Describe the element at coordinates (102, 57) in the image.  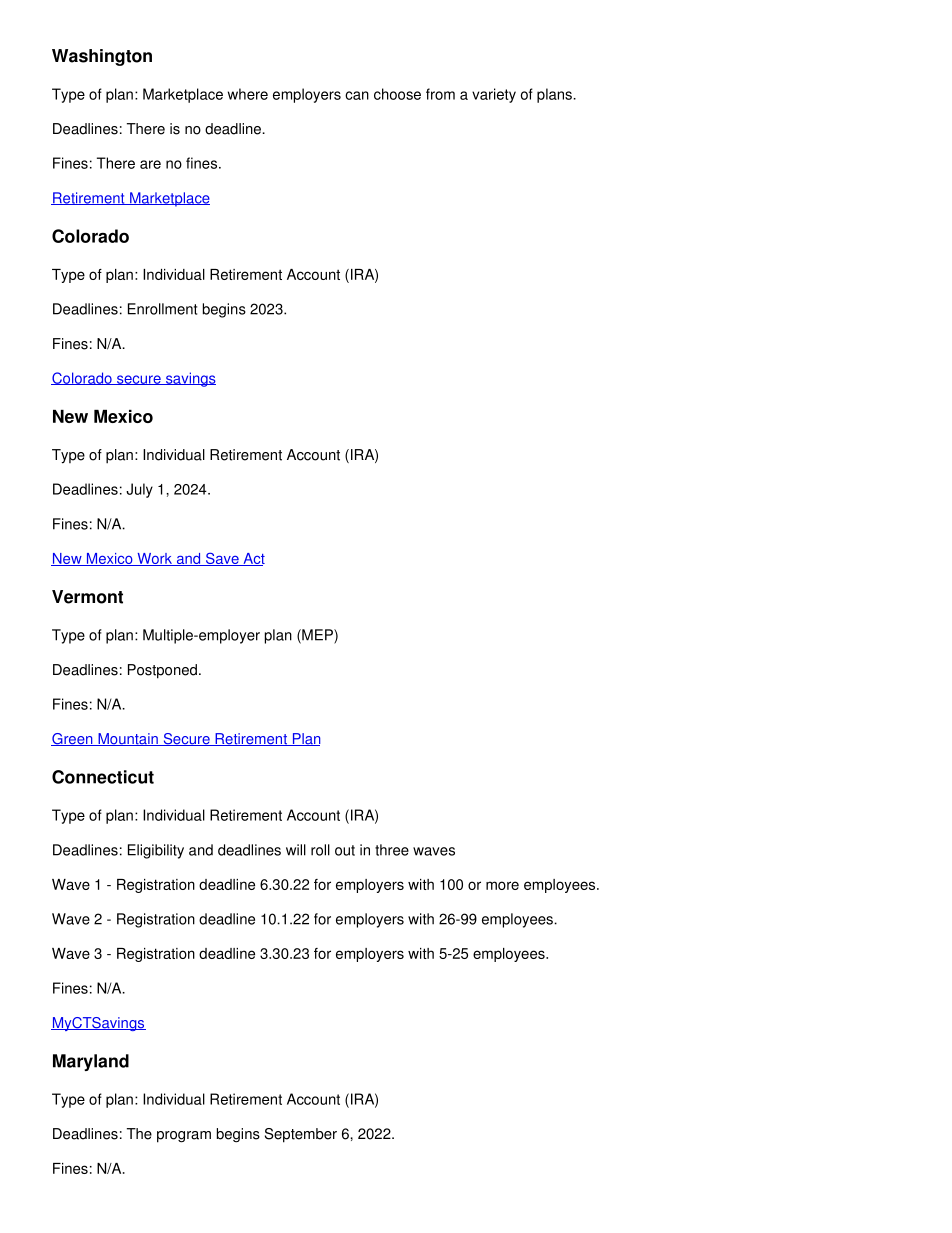
I see `Washington` at that location.
